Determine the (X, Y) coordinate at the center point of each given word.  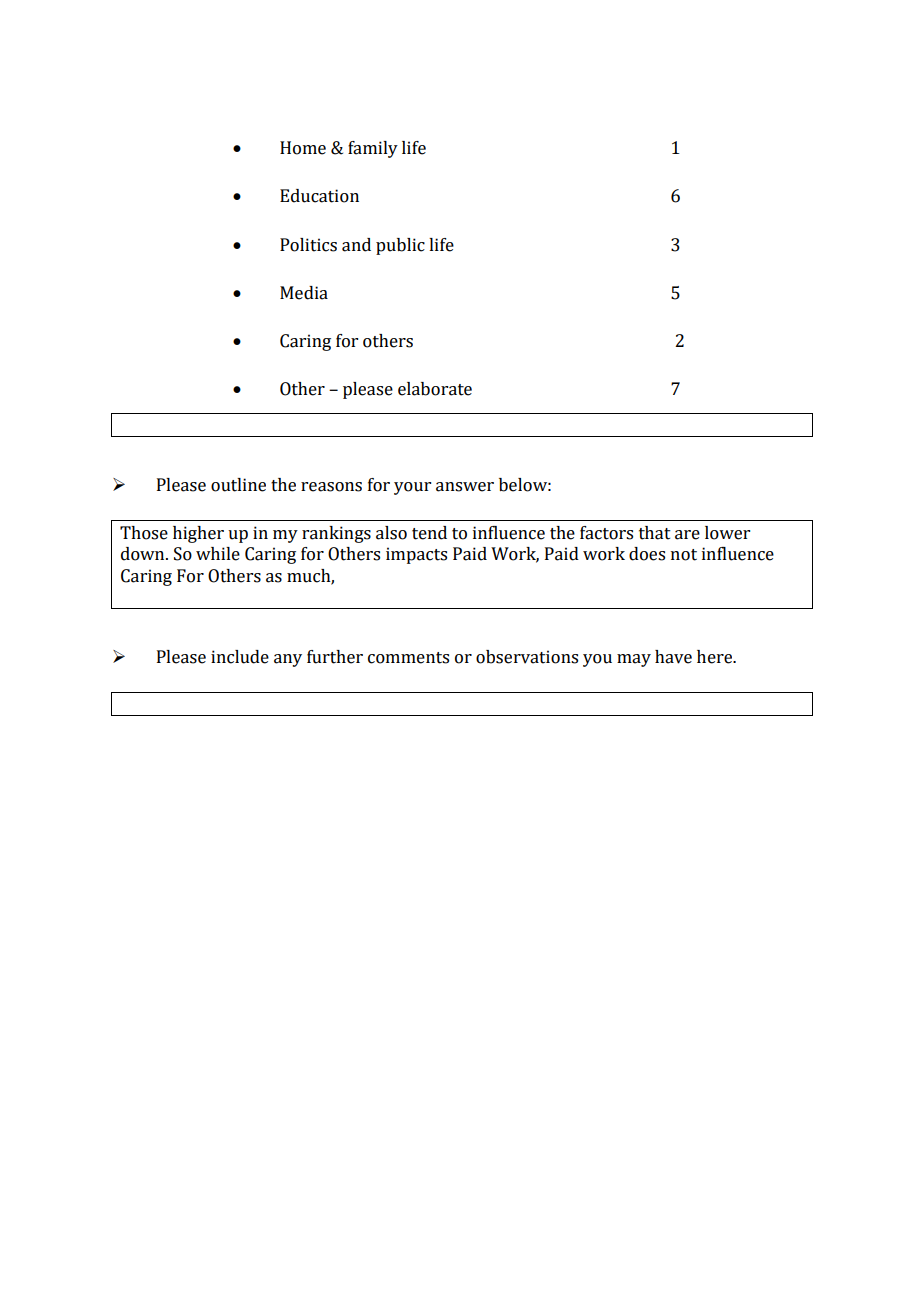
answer (465, 487)
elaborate (435, 389)
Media (304, 293)
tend (429, 533)
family (373, 149)
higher (198, 534)
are (687, 535)
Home (303, 148)
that (655, 533)
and (356, 245)
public (400, 246)
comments (408, 658)
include (240, 657)
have (673, 657)
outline (238, 485)
